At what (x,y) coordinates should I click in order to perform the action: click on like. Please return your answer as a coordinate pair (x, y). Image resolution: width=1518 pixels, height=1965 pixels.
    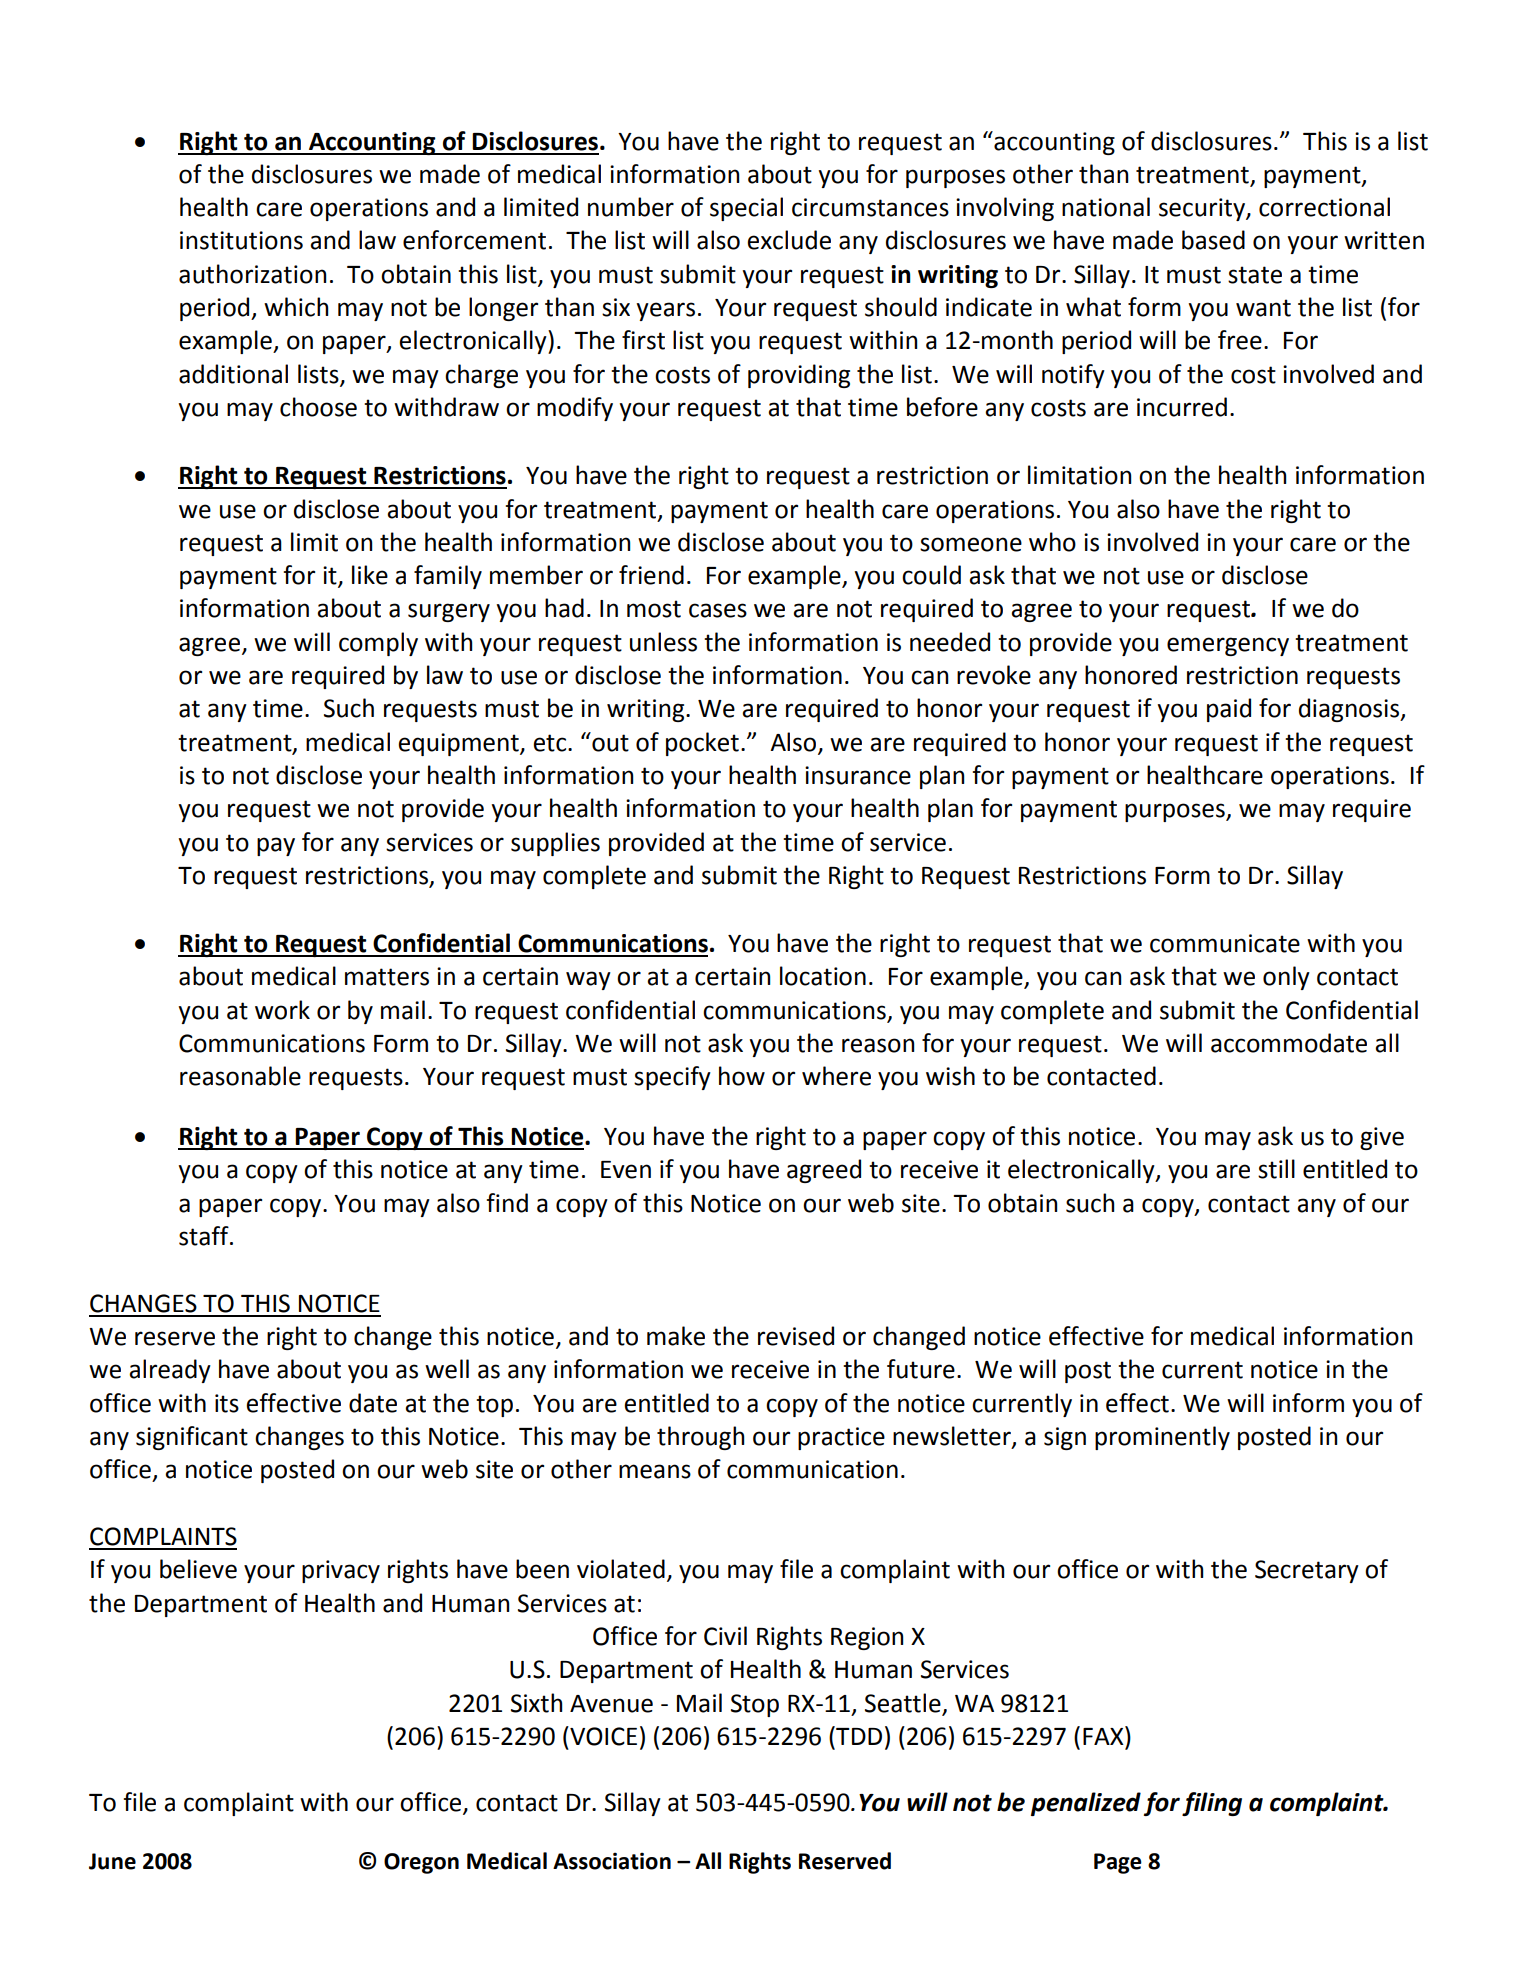
    Looking at the image, I should click on (370, 575).
